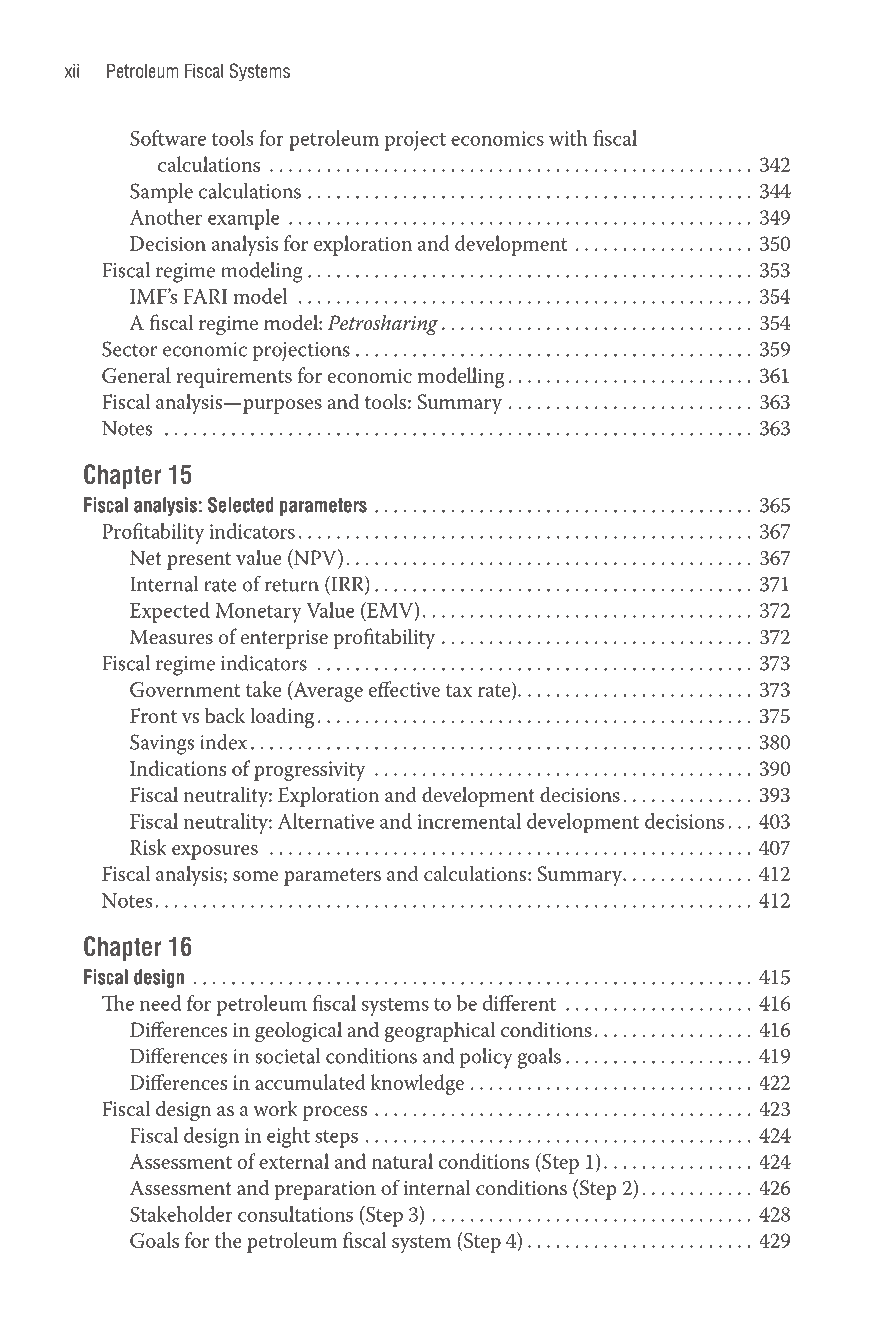 Image resolution: width=896 pixels, height=1341 pixels. Describe the element at coordinates (568, 138) in the screenshot. I see `with` at that location.
